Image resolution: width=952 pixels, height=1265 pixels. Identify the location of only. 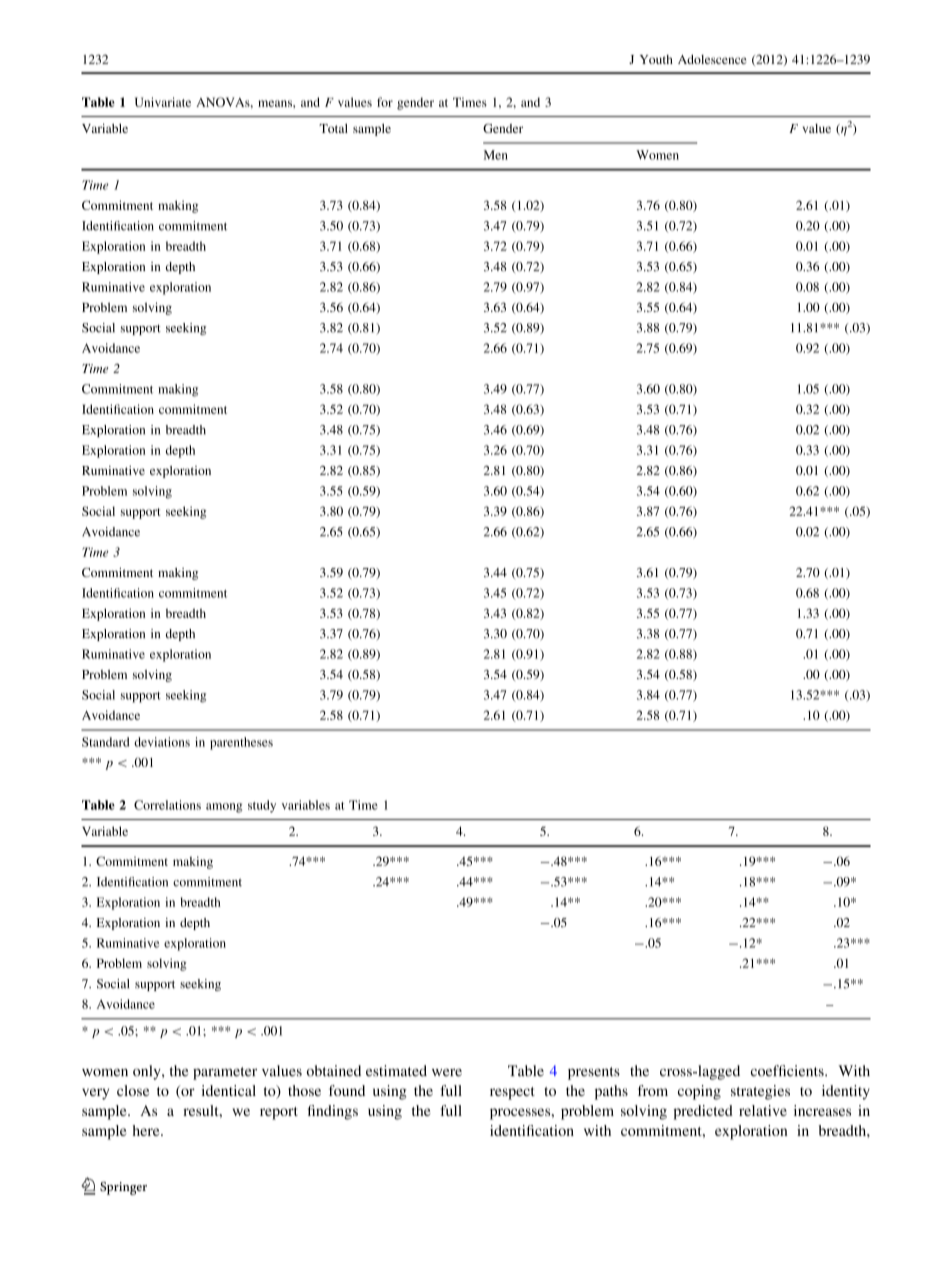
(148, 1072).
